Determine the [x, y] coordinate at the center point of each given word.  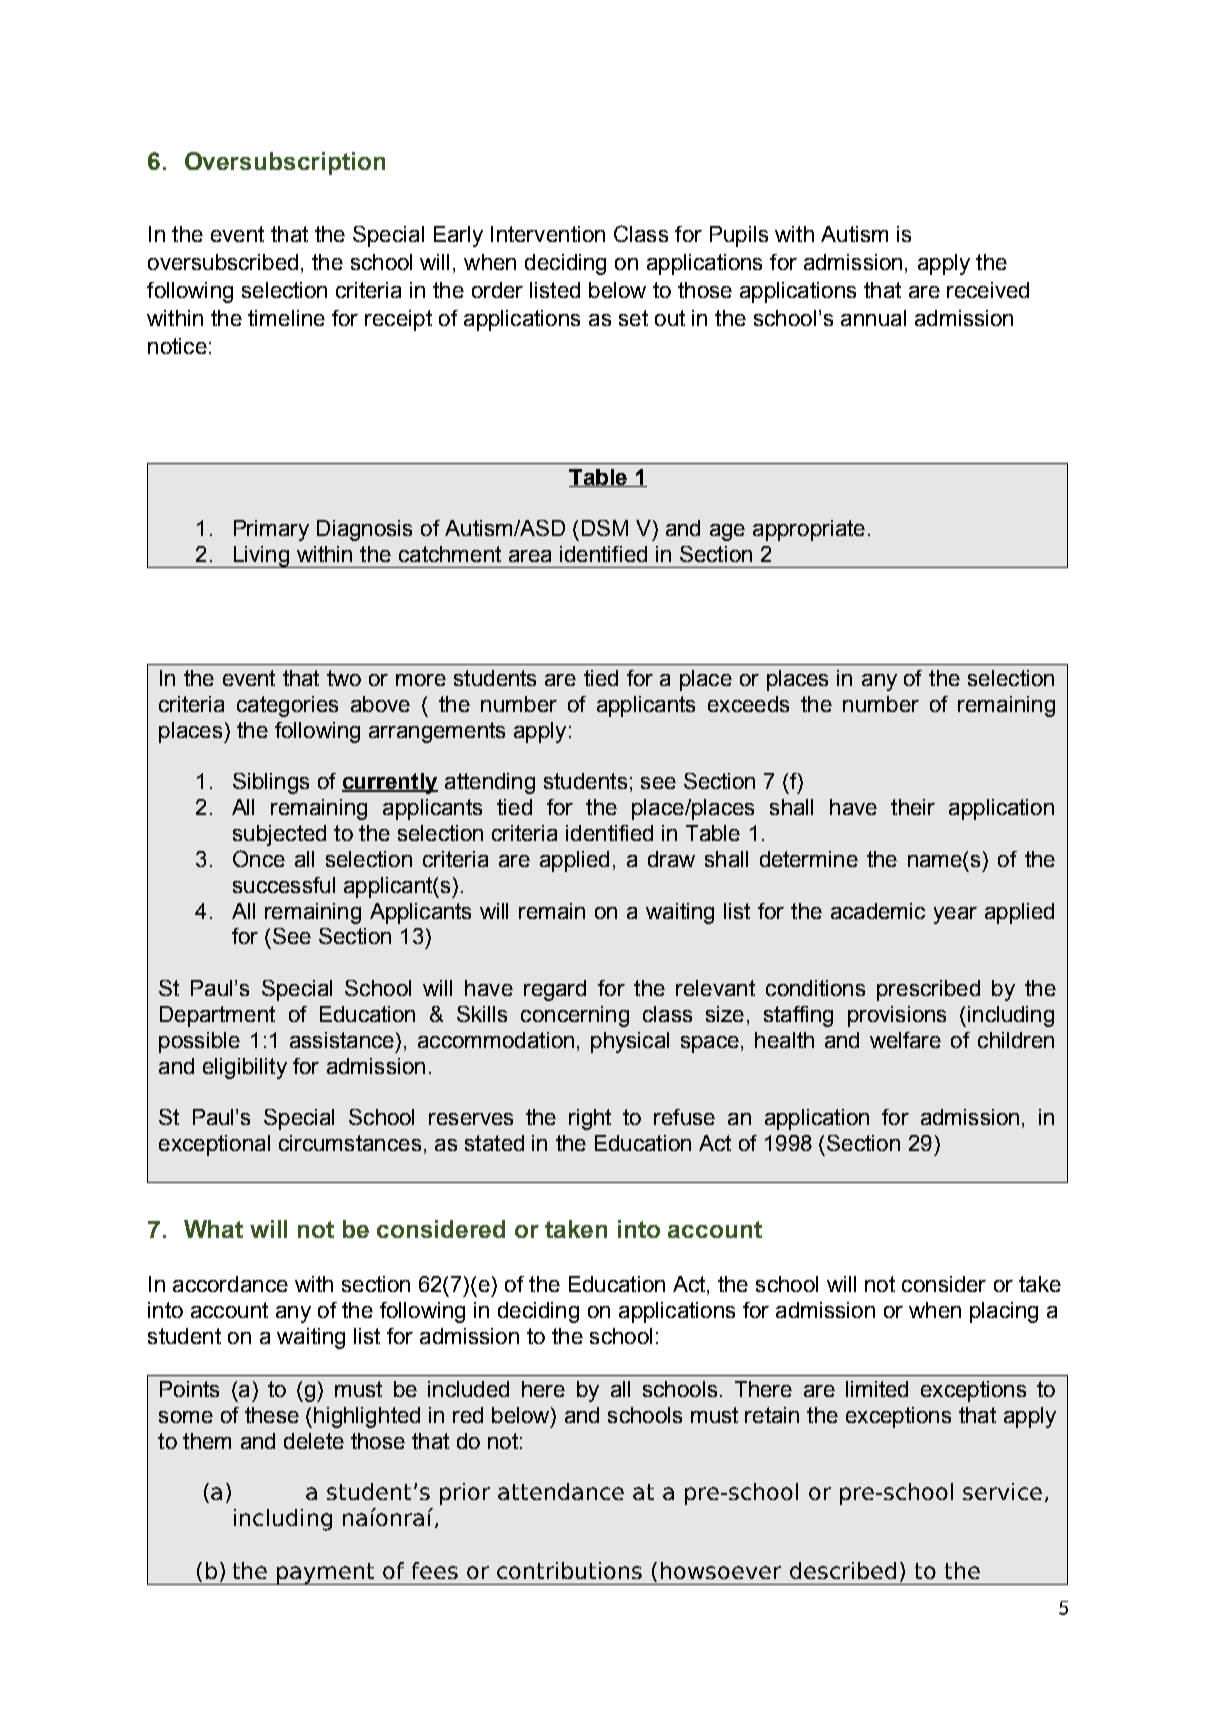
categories [287, 706]
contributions [569, 1570]
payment [326, 1574]
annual [873, 318]
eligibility [245, 1068]
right [590, 1119]
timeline [286, 318]
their [913, 807]
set [633, 318]
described [843, 1570]
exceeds [748, 704]
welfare [905, 1040]
